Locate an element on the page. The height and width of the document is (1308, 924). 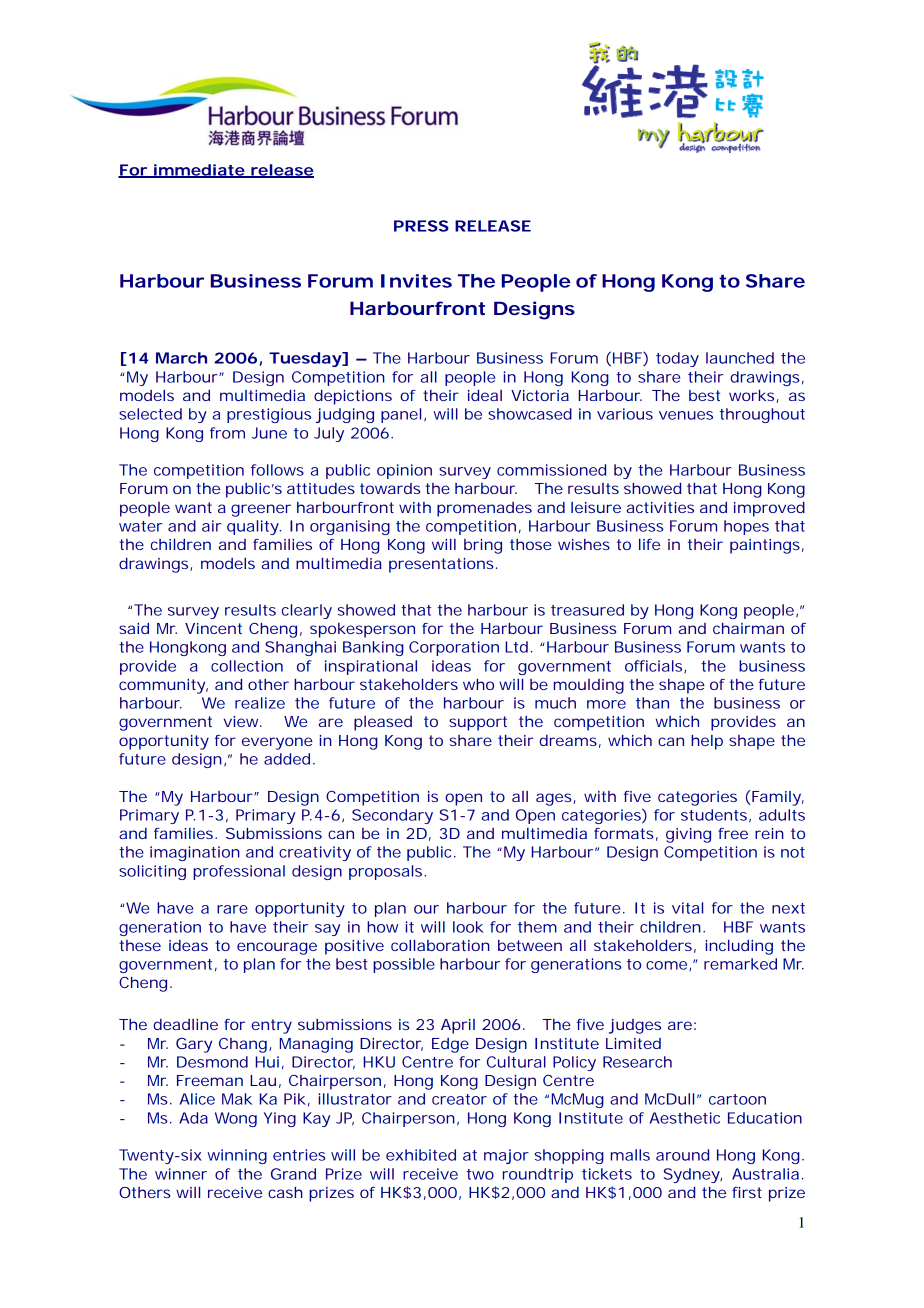
winning is located at coordinates (237, 1156).
